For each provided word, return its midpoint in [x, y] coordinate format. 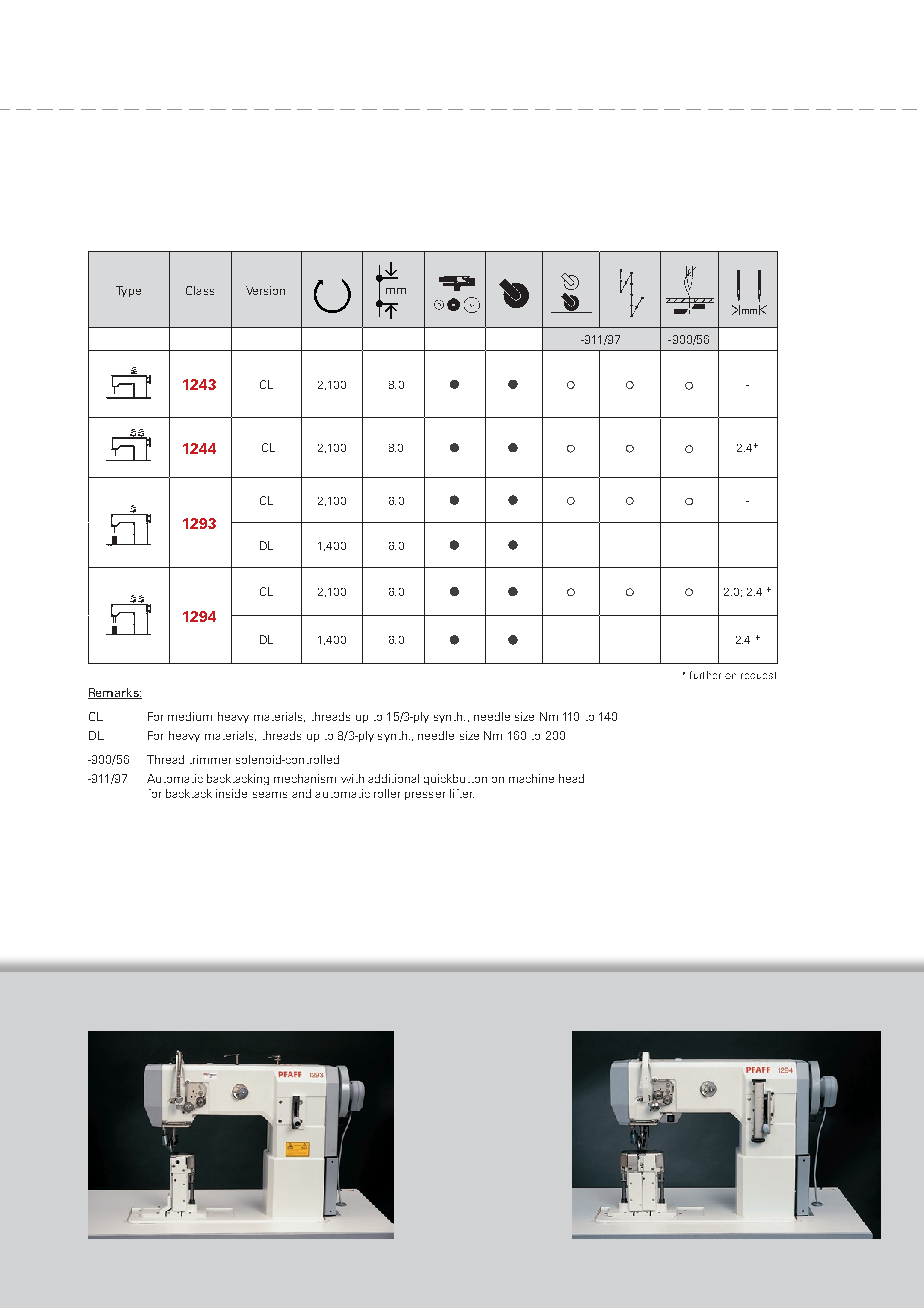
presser [425, 796]
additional [393, 778]
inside [231, 793]
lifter [462, 793]
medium [190, 716]
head [571, 778]
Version [265, 290]
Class [200, 290]
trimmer [210, 759]
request [758, 675]
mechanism [305, 778]
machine [531, 778]
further [705, 675]
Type [128, 291]
